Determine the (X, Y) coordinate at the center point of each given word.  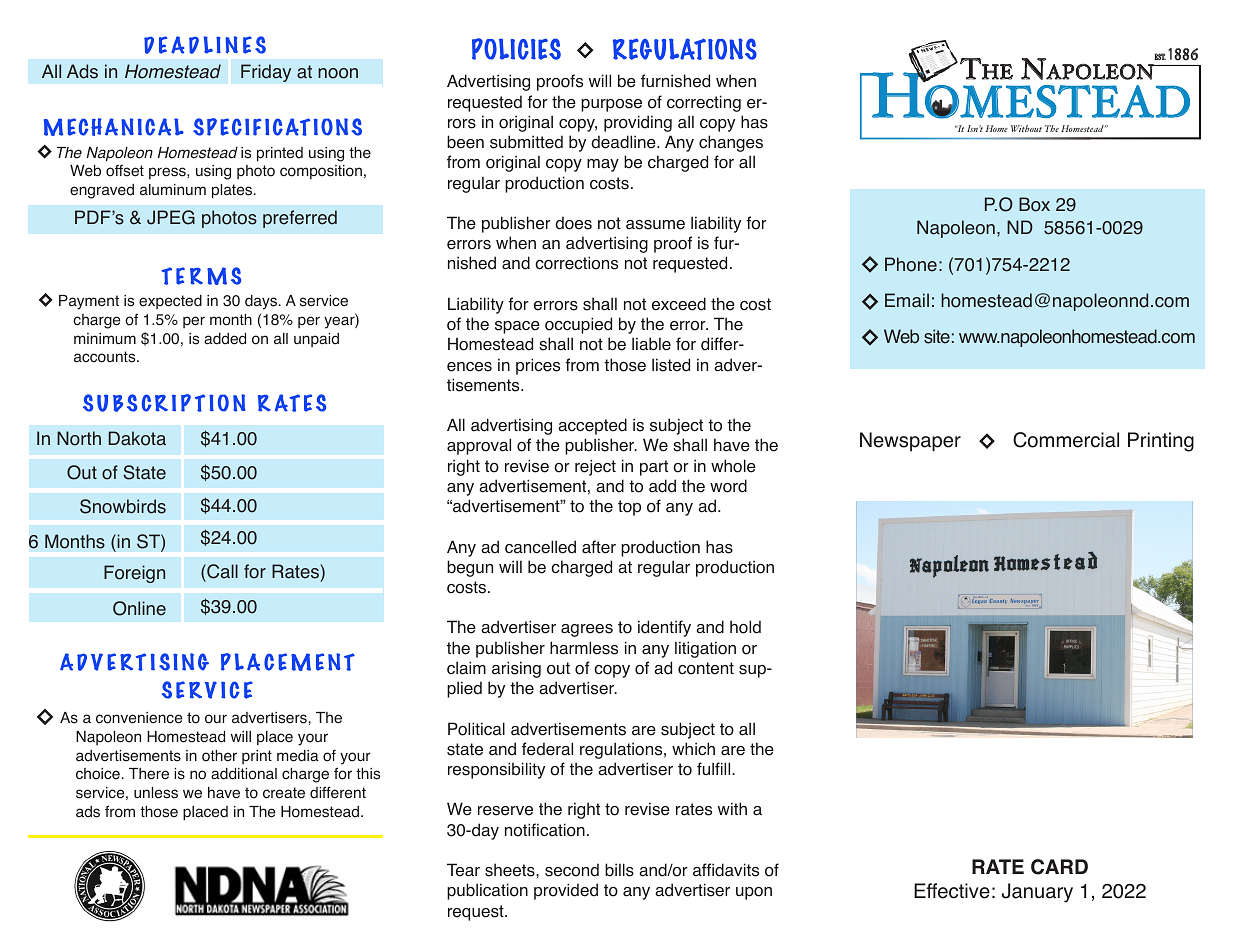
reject (595, 467)
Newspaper (910, 442)
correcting (704, 103)
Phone (911, 264)
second (572, 870)
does (573, 223)
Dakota (137, 438)
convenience (139, 718)
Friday (266, 73)
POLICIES (516, 49)
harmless (584, 648)
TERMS (201, 276)
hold (745, 627)
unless (156, 793)
